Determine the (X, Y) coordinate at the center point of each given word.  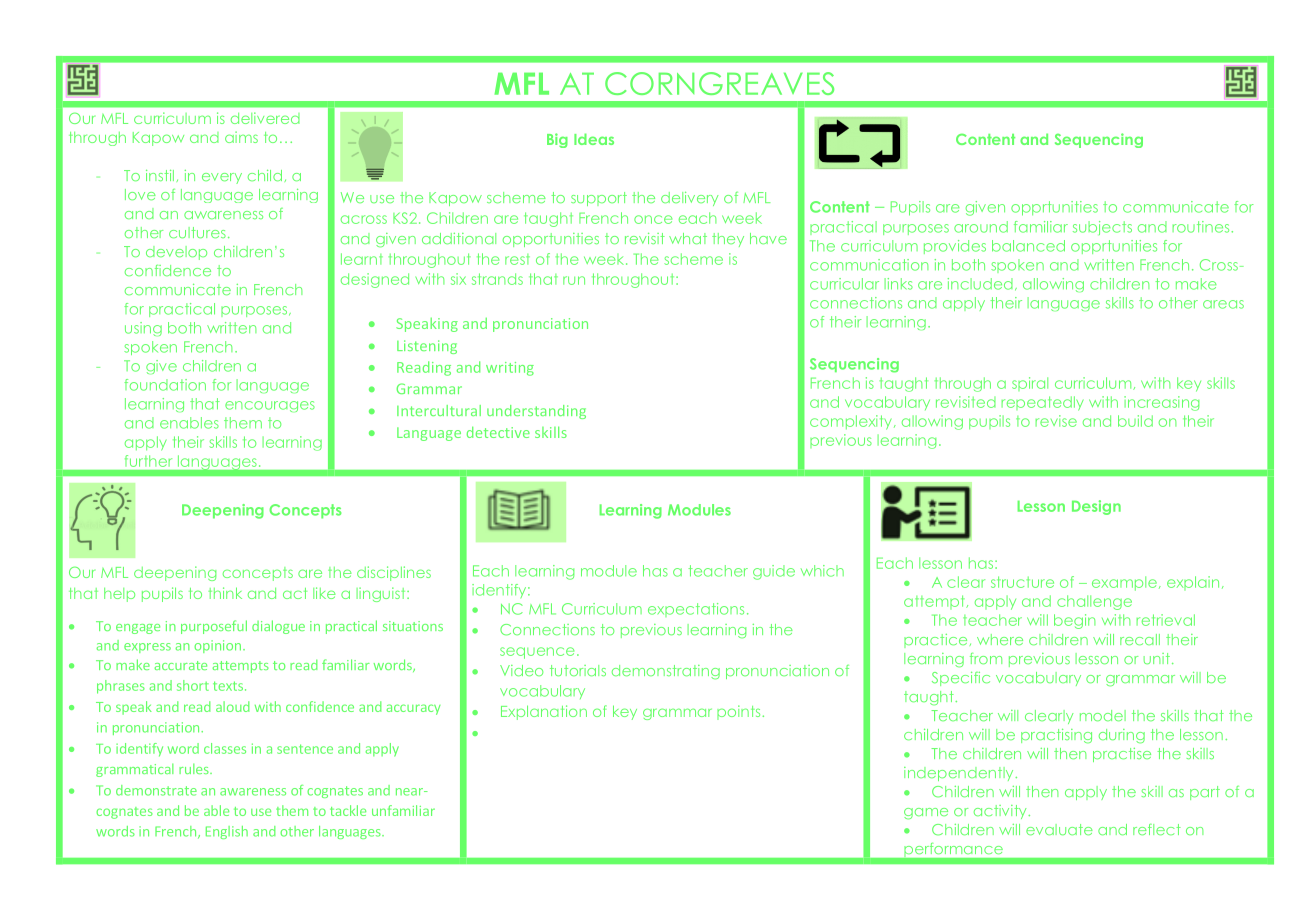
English (227, 832)
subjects (1102, 228)
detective (498, 432)
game (926, 814)
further (148, 461)
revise (1056, 421)
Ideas (594, 139)
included (980, 284)
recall (1140, 639)
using (143, 329)
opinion (217, 646)
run (574, 280)
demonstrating (666, 672)
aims (241, 137)
